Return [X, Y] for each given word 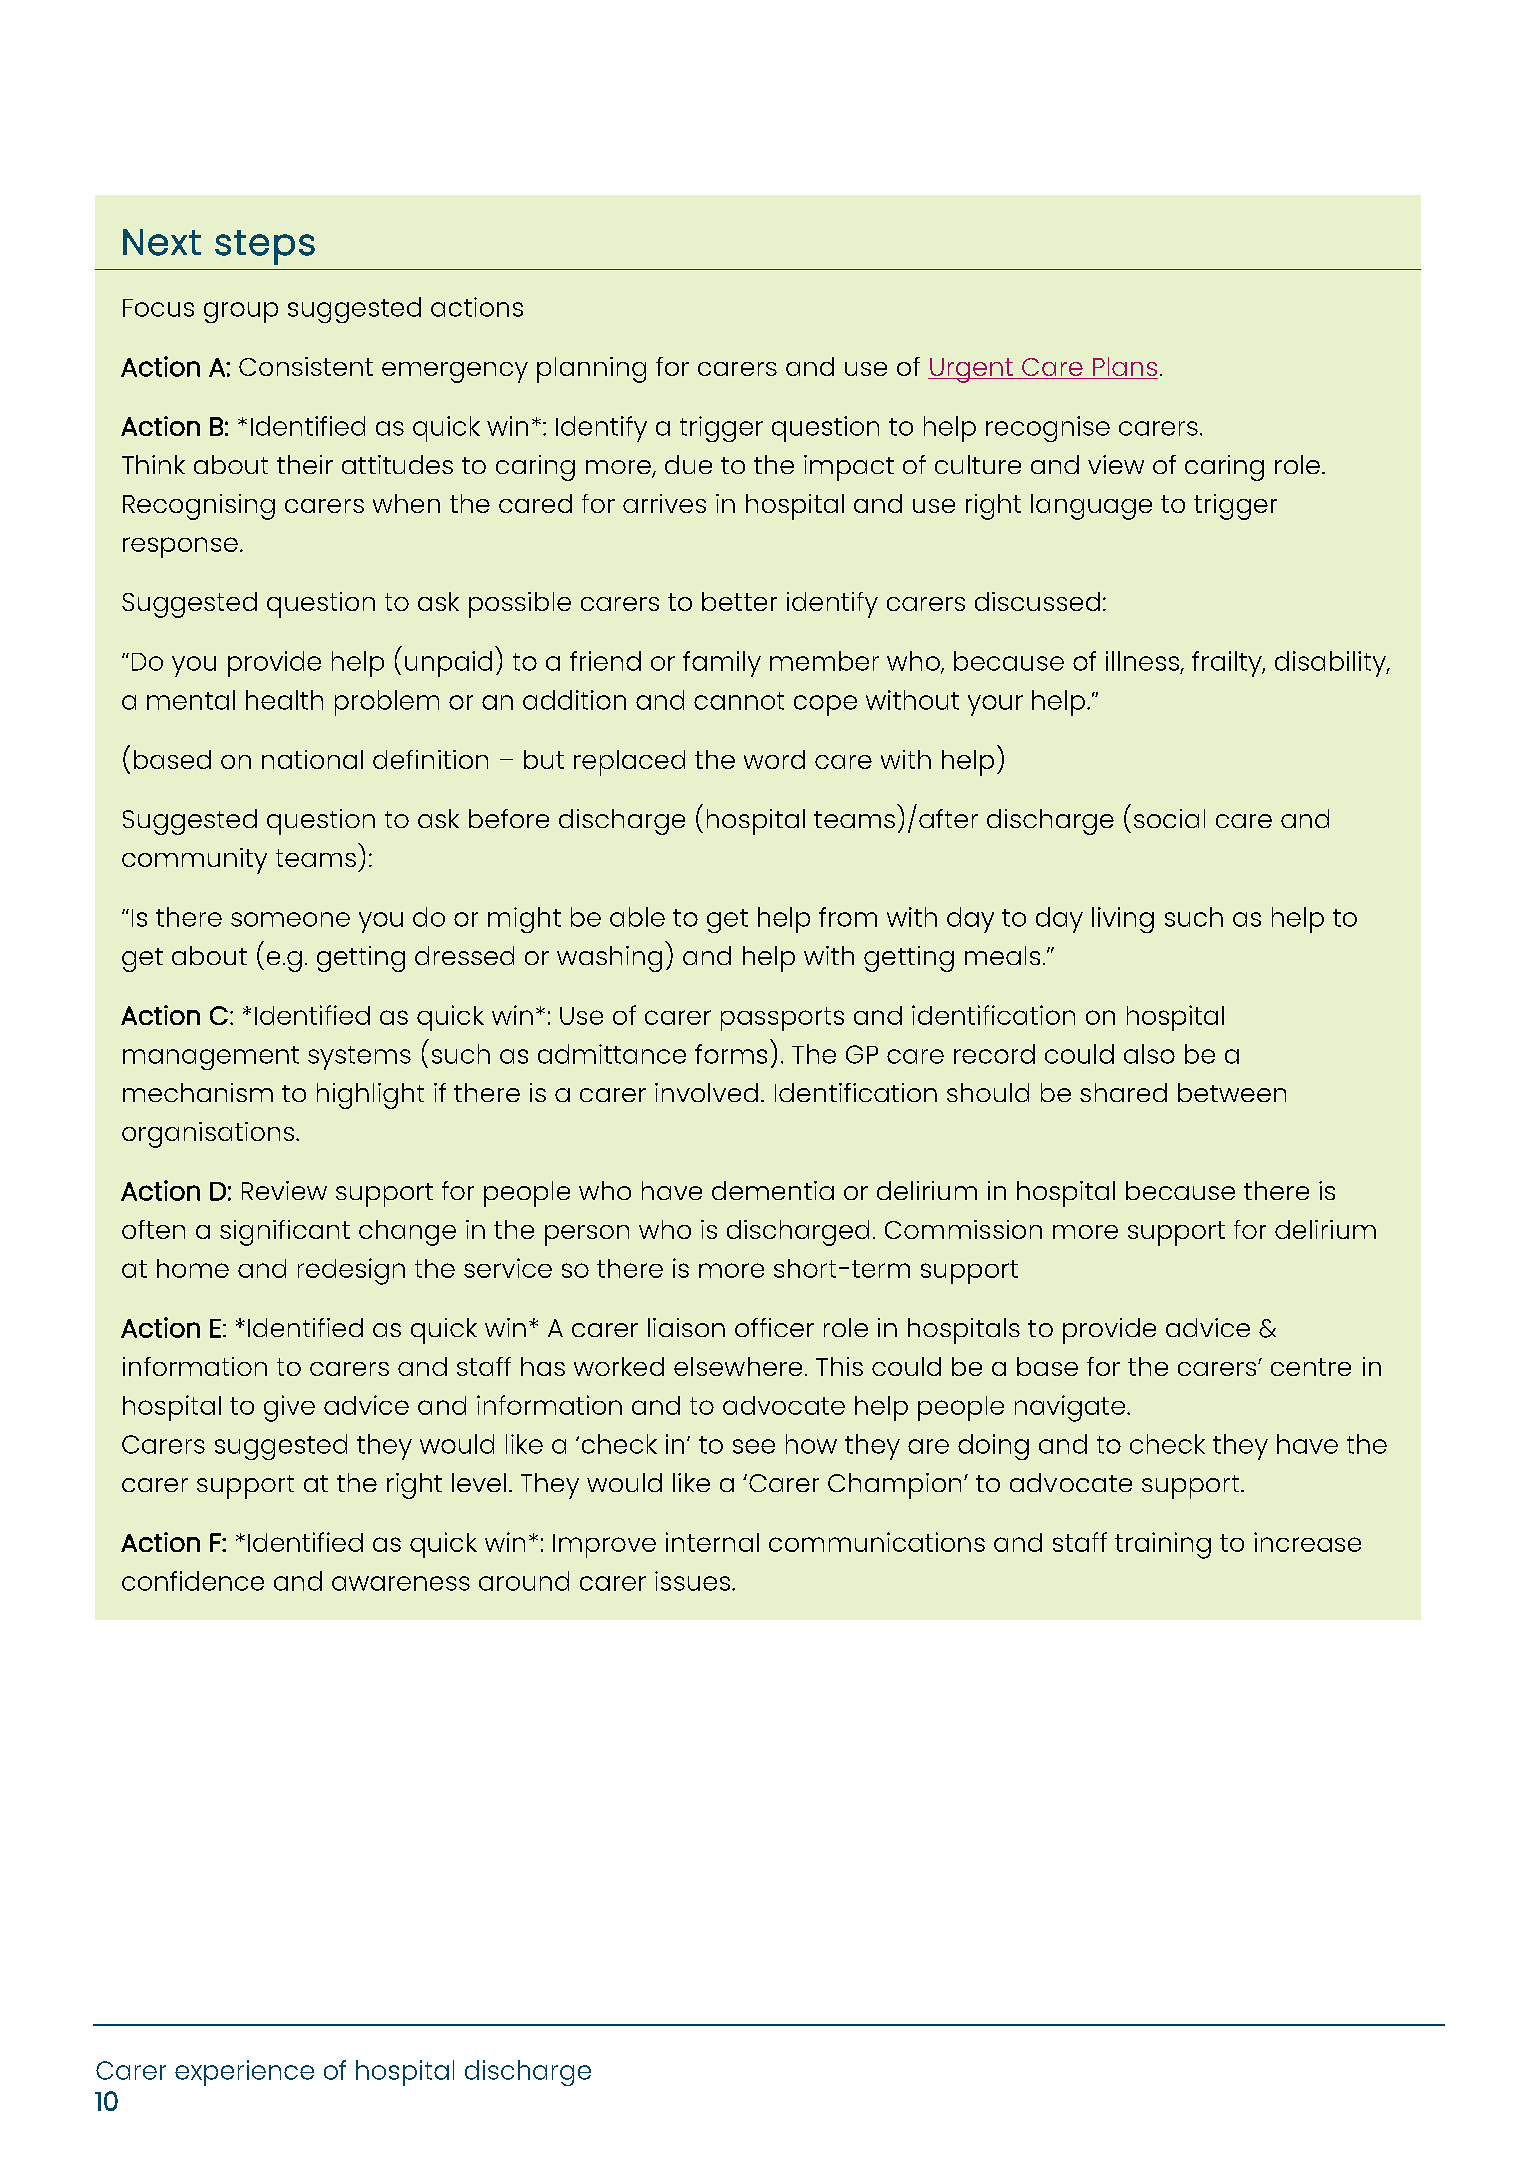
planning [591, 370]
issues [692, 1581]
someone [290, 919]
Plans [1124, 368]
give [289, 1408]
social [1169, 818]
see [754, 1446]
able [637, 917]
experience [244, 2073]
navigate [1070, 1408]
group [241, 312]
